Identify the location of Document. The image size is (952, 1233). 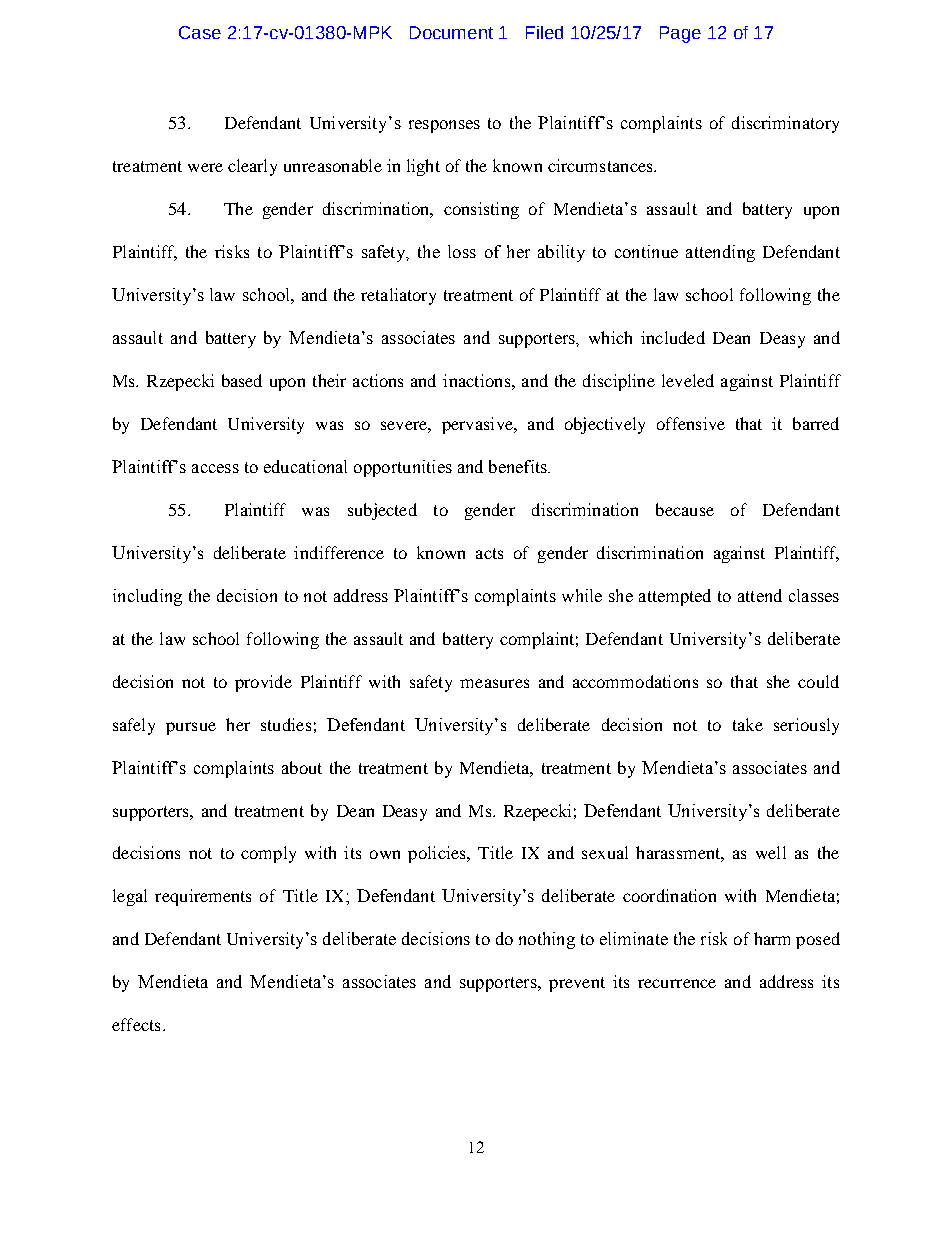
(451, 32).
